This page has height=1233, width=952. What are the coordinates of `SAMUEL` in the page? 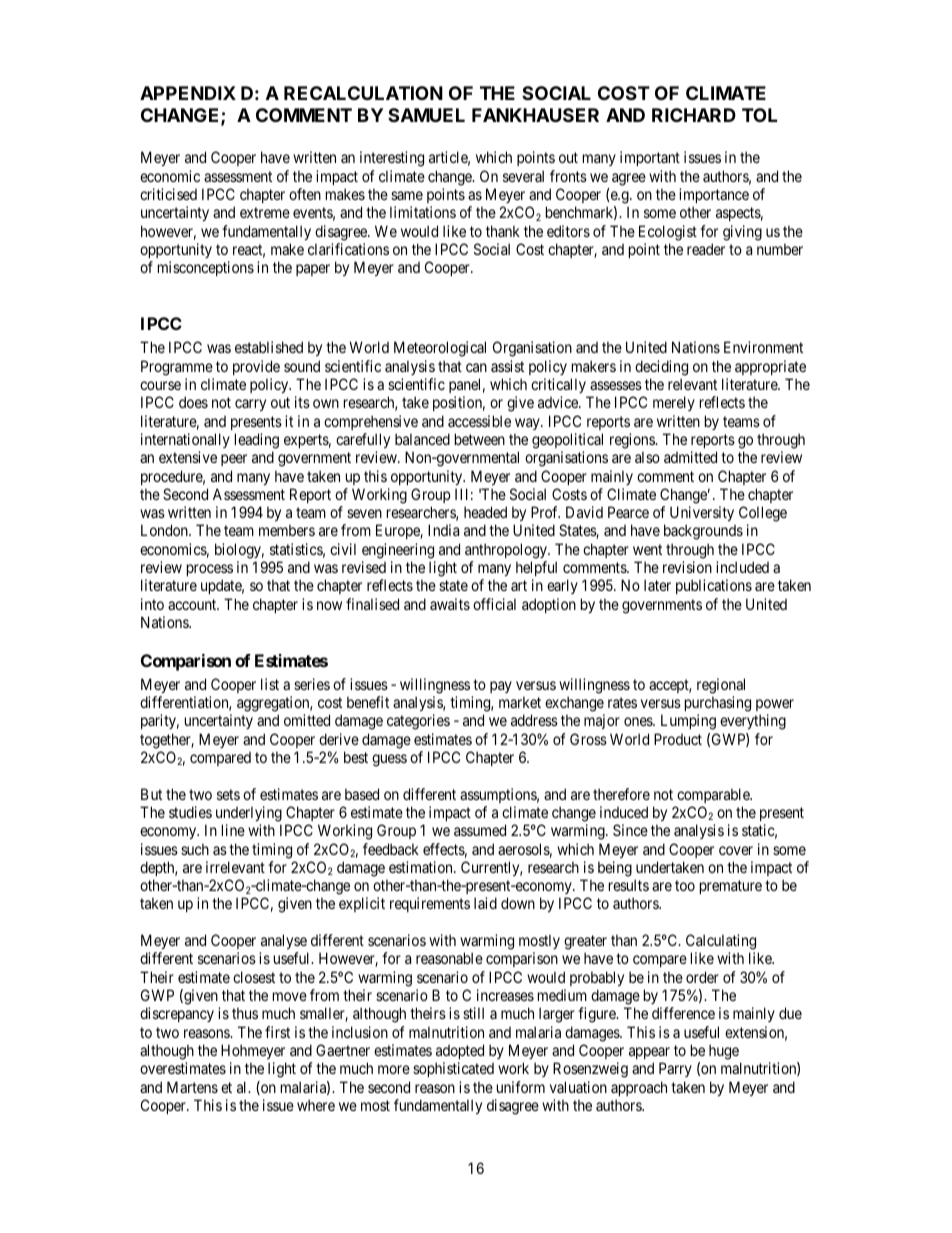 It's located at (426, 115).
